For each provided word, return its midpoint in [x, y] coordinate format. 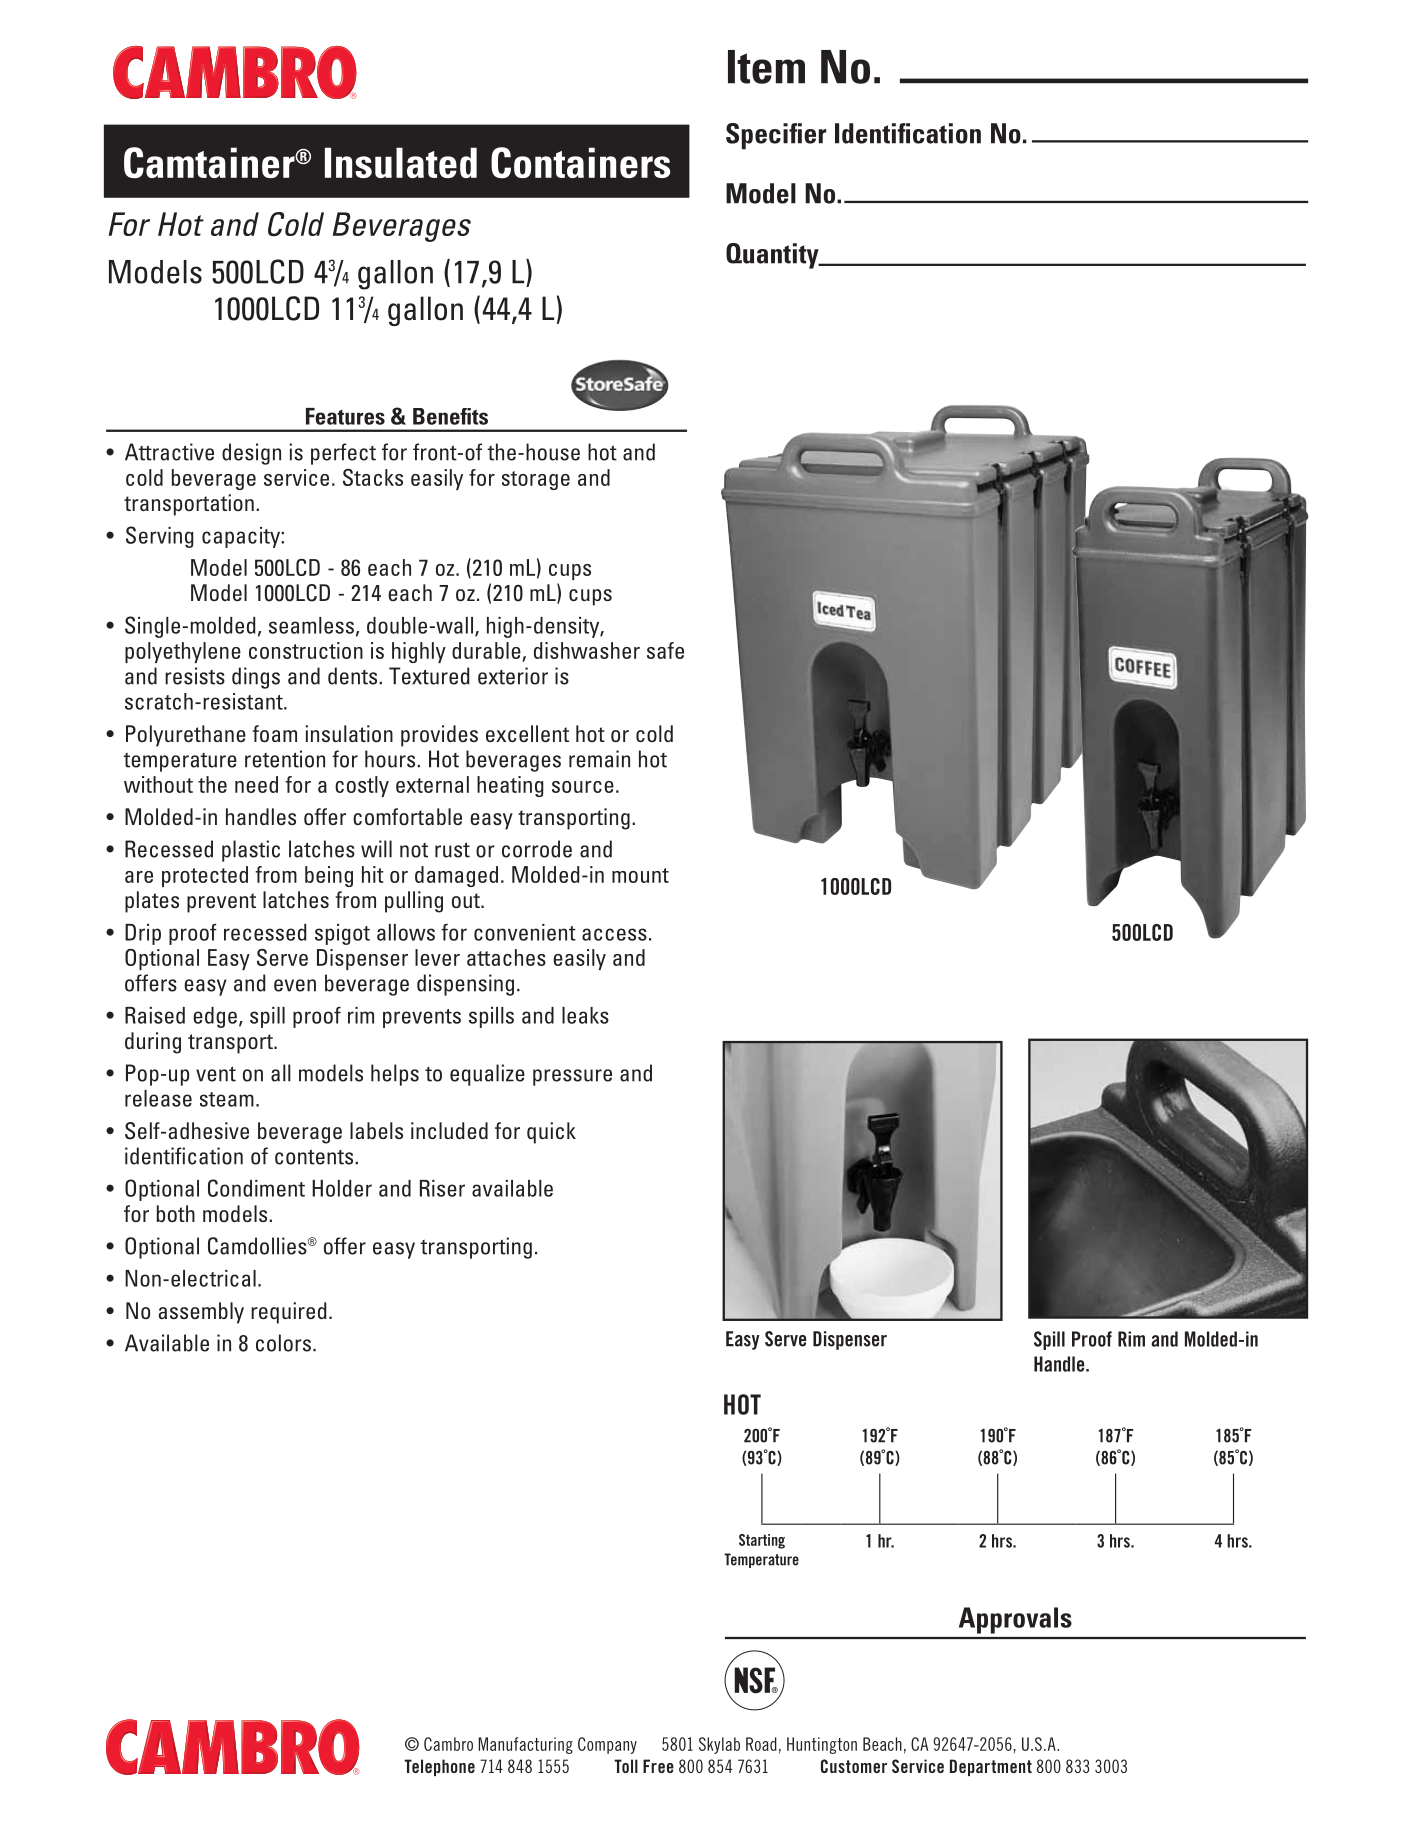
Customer [854, 1766]
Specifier [776, 136]
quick [551, 1133]
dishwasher [587, 650]
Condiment [256, 1188]
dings [256, 678]
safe [665, 650]
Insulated [401, 162]
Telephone [439, 1767]
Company [607, 1745]
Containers [580, 162]
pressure [572, 1077]
